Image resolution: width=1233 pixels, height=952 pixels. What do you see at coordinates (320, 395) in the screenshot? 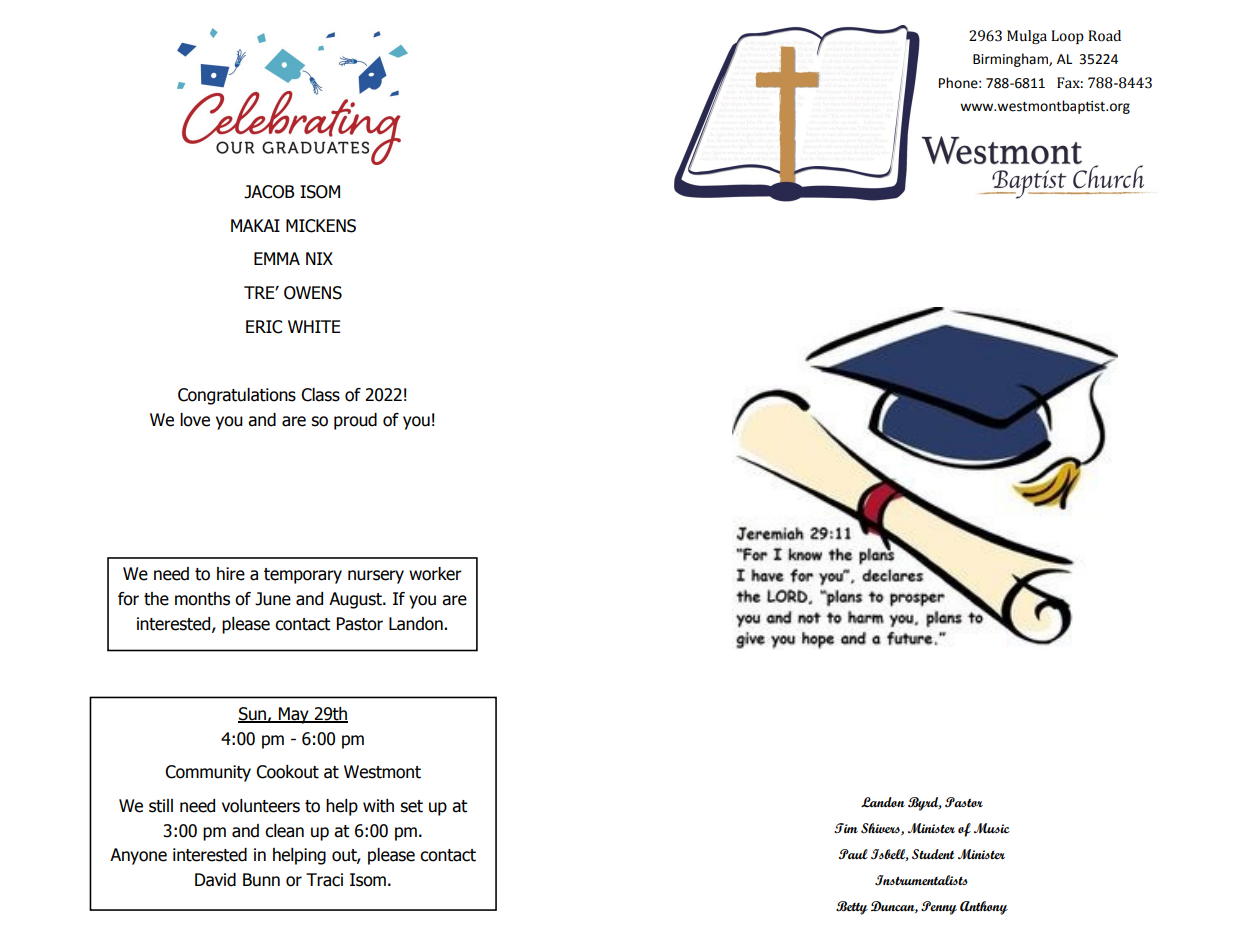
I see `Class` at bounding box center [320, 395].
